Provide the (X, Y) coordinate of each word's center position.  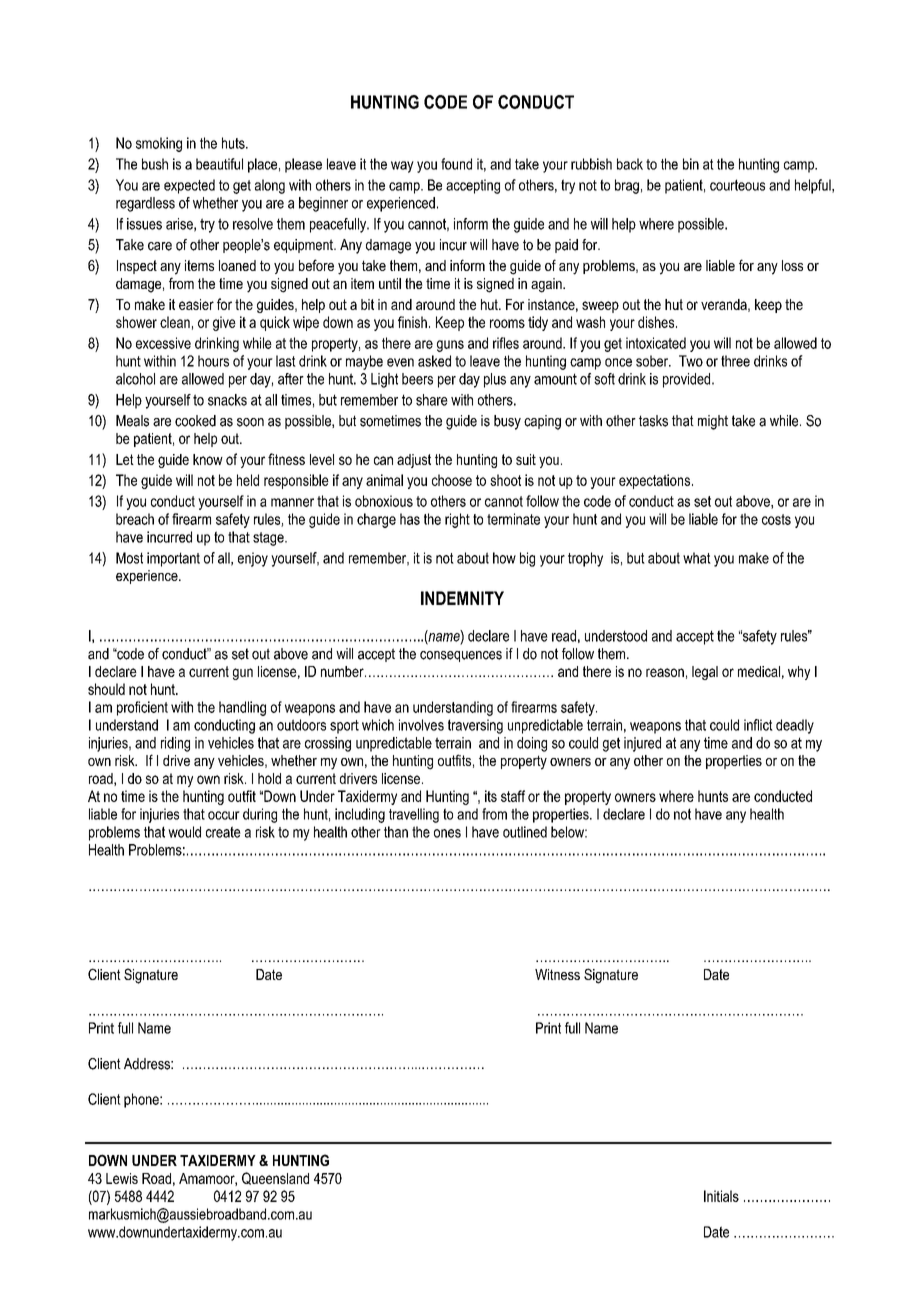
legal (705, 673)
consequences (461, 656)
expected (189, 186)
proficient (142, 708)
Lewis (122, 1178)
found (456, 164)
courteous (737, 185)
